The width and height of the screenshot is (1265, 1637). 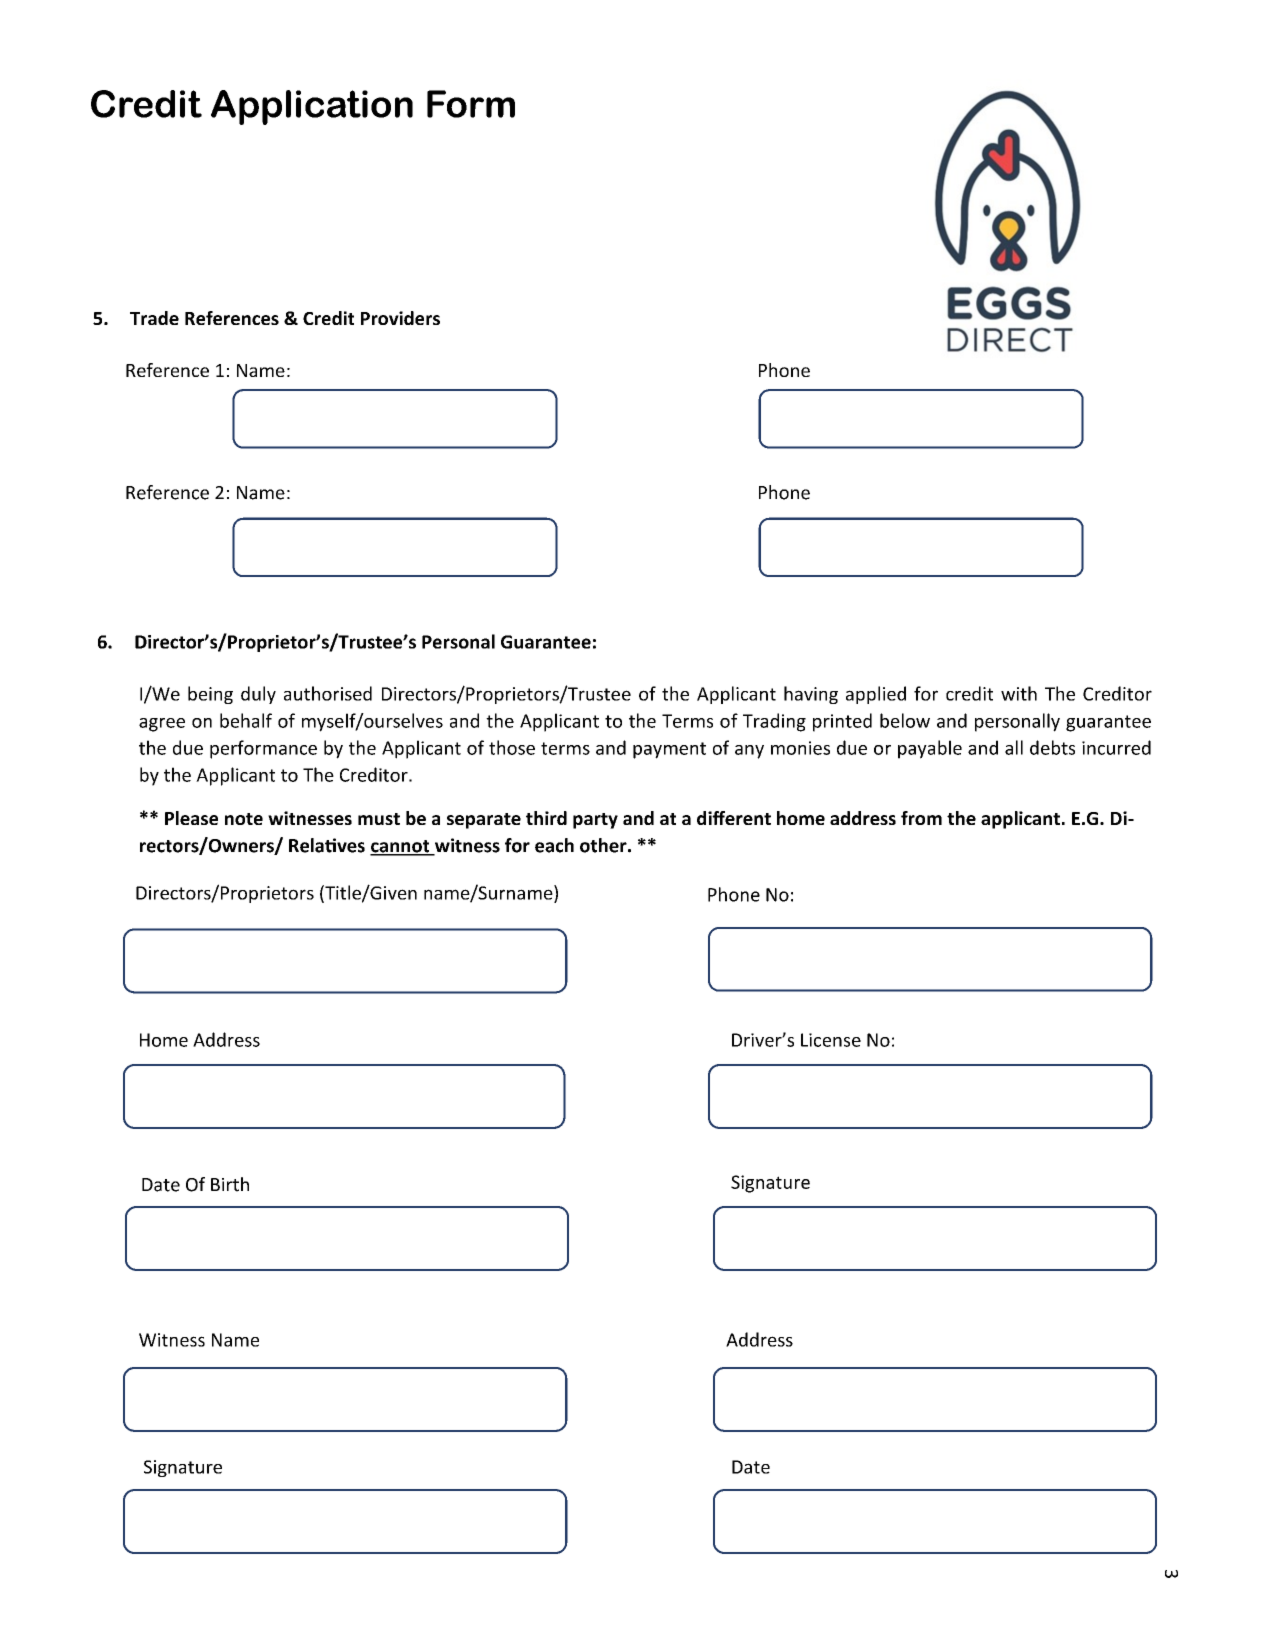 I want to click on note, so click(x=244, y=819).
